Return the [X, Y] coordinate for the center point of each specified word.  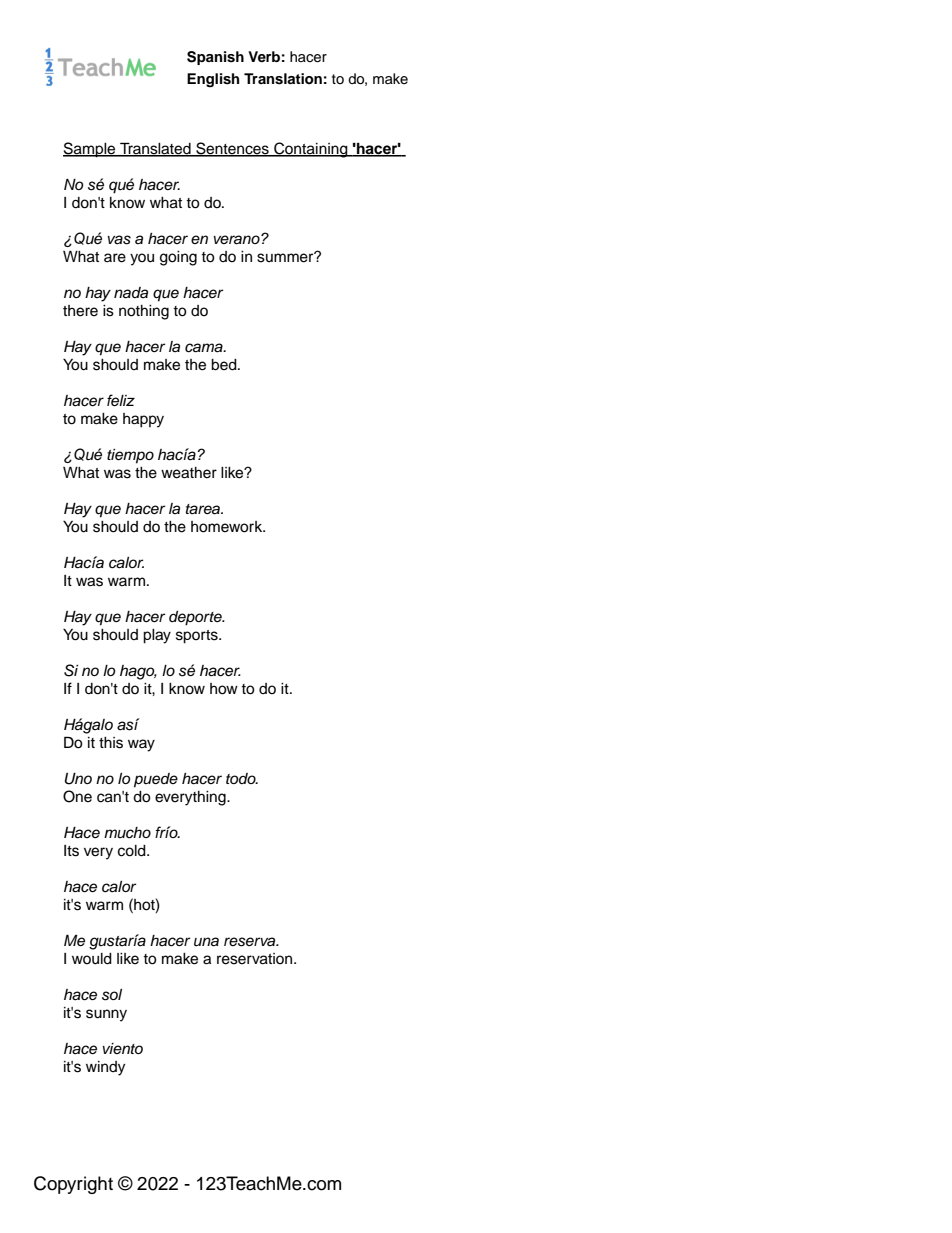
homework [228, 527]
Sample [90, 150]
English [213, 80]
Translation [283, 79]
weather [189, 473]
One [77, 796]
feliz [121, 400]
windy [105, 1068]
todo [242, 778]
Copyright [73, 1185]
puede [156, 780]
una [206, 942]
